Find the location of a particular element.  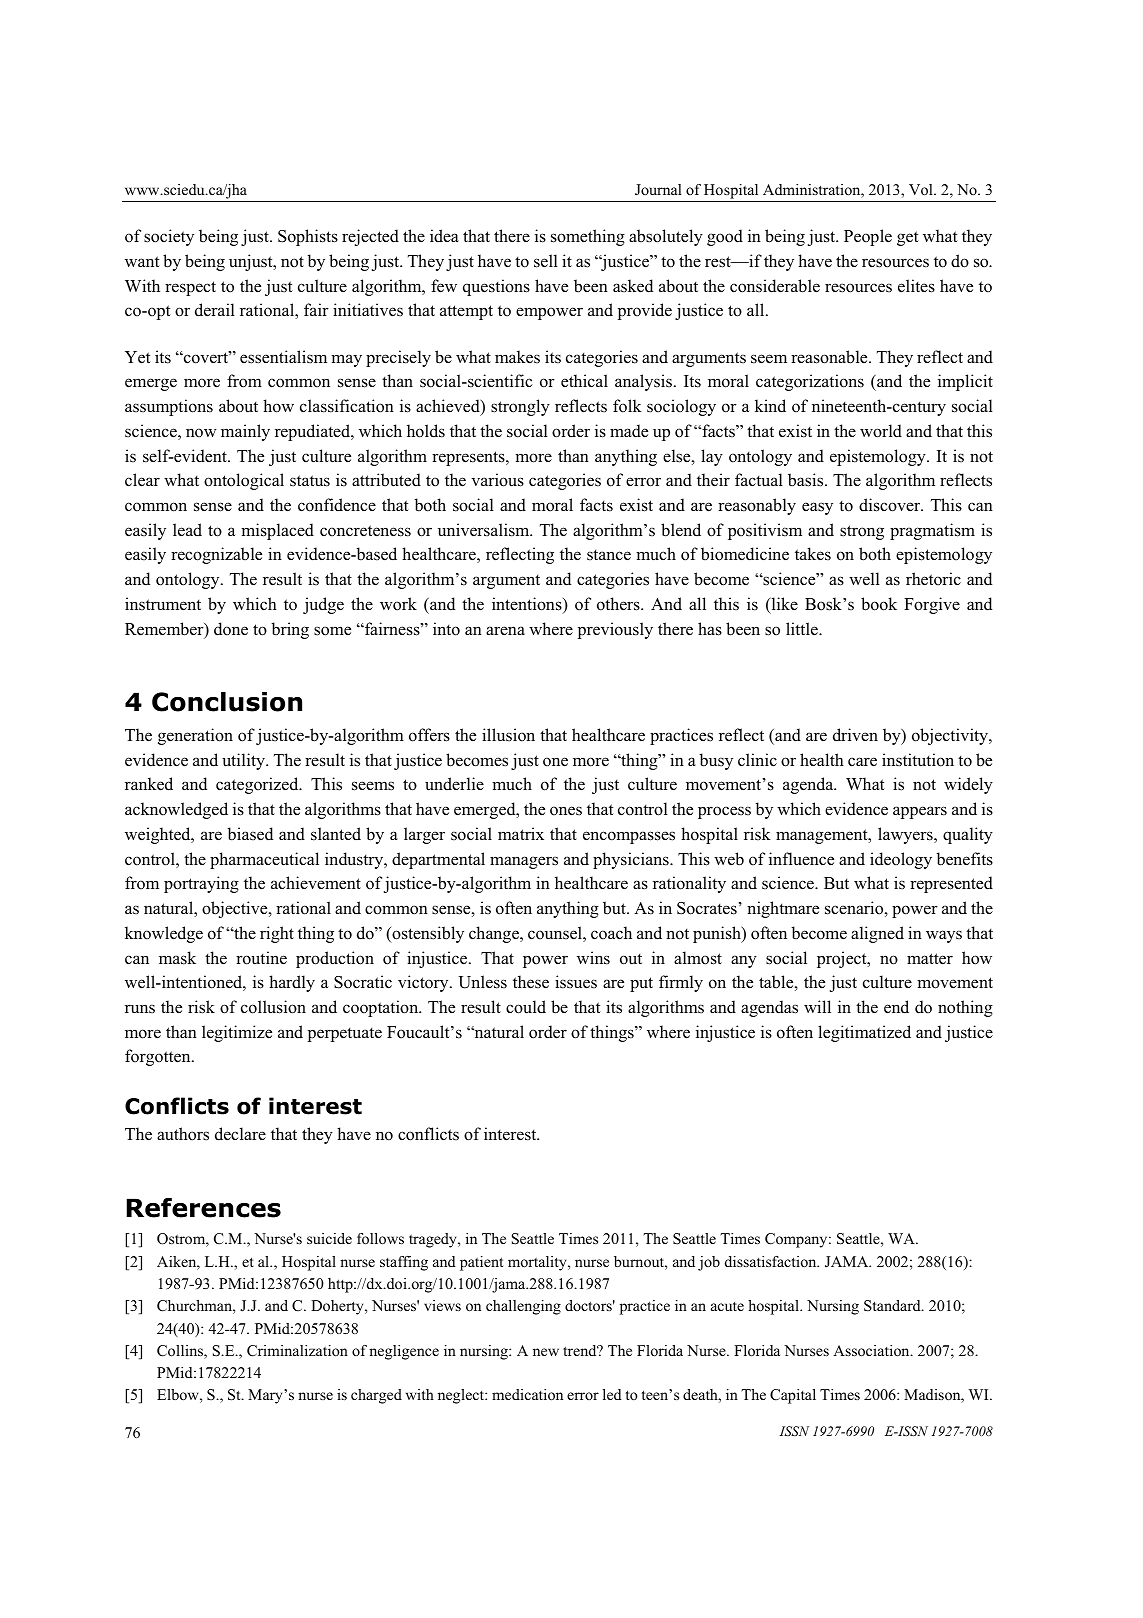

society is located at coordinates (169, 237).
